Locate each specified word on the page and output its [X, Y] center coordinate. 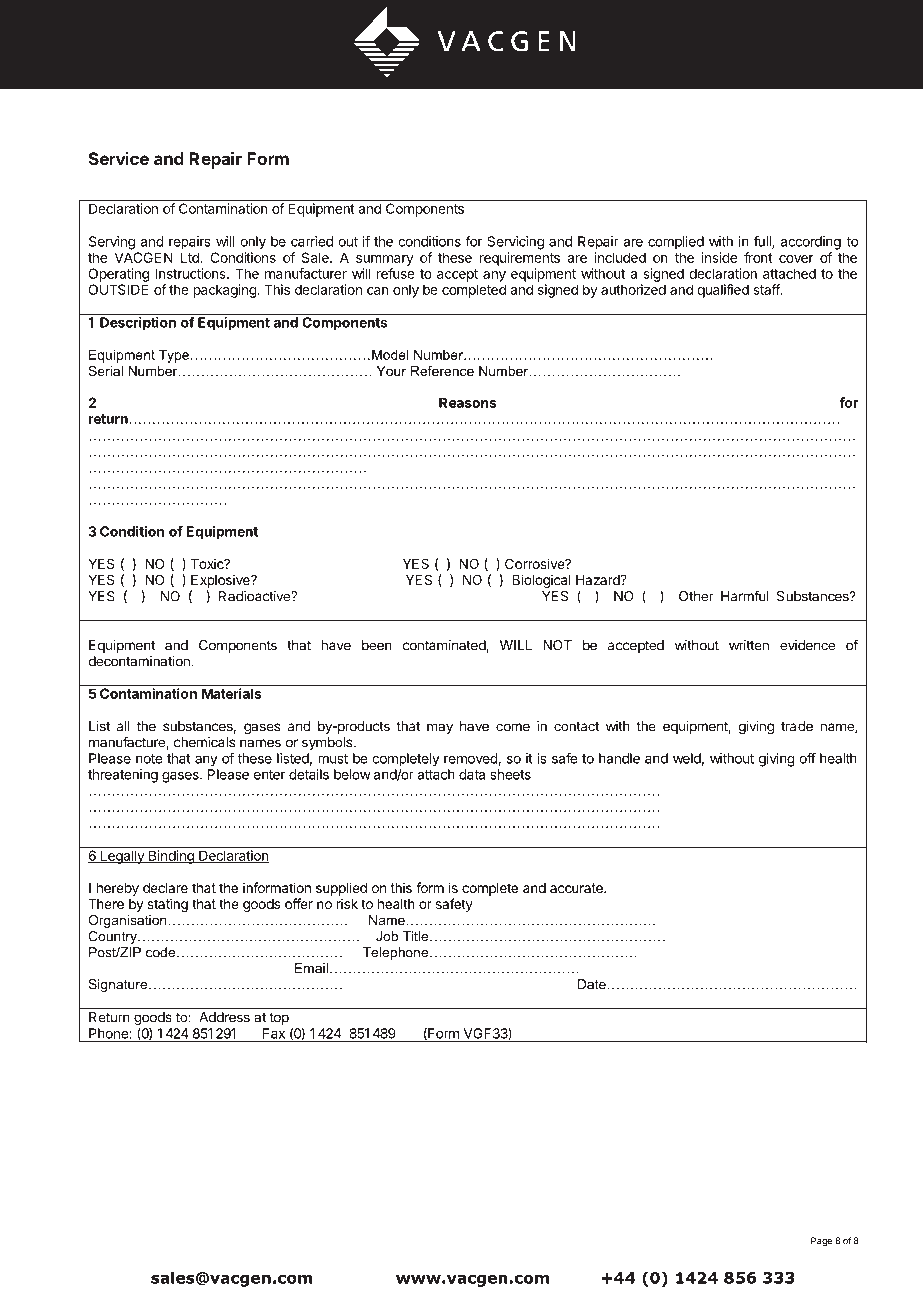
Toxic [208, 563]
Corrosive [536, 563]
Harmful [745, 596]
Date [592, 984]
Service [119, 158]
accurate [577, 888]
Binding [171, 857]
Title [417, 936]
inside [719, 257]
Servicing [515, 243]
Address [224, 1017]
